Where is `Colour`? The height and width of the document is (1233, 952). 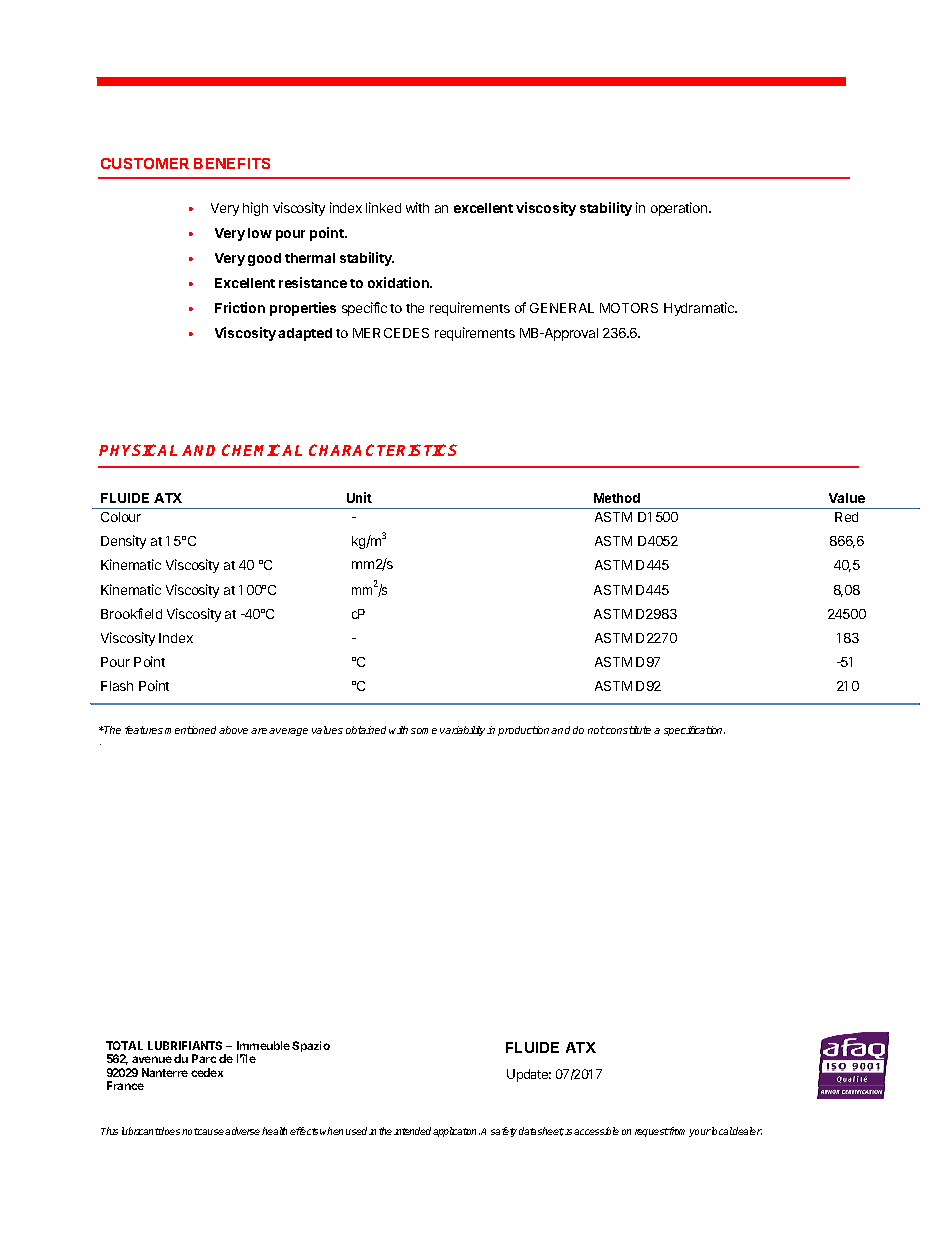
Colour is located at coordinates (121, 517).
